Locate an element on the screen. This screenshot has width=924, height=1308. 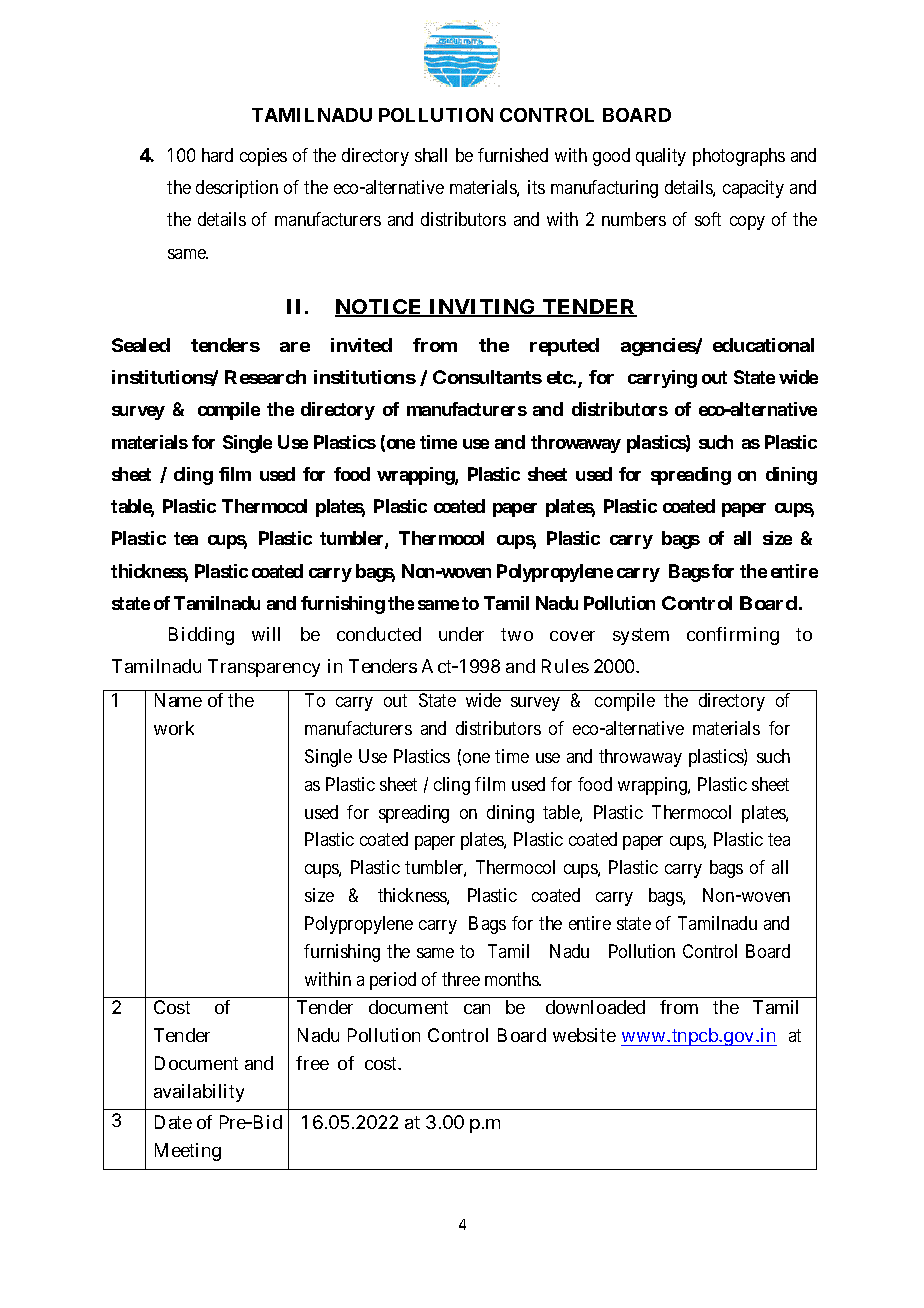
Consultants is located at coordinates (487, 377).
